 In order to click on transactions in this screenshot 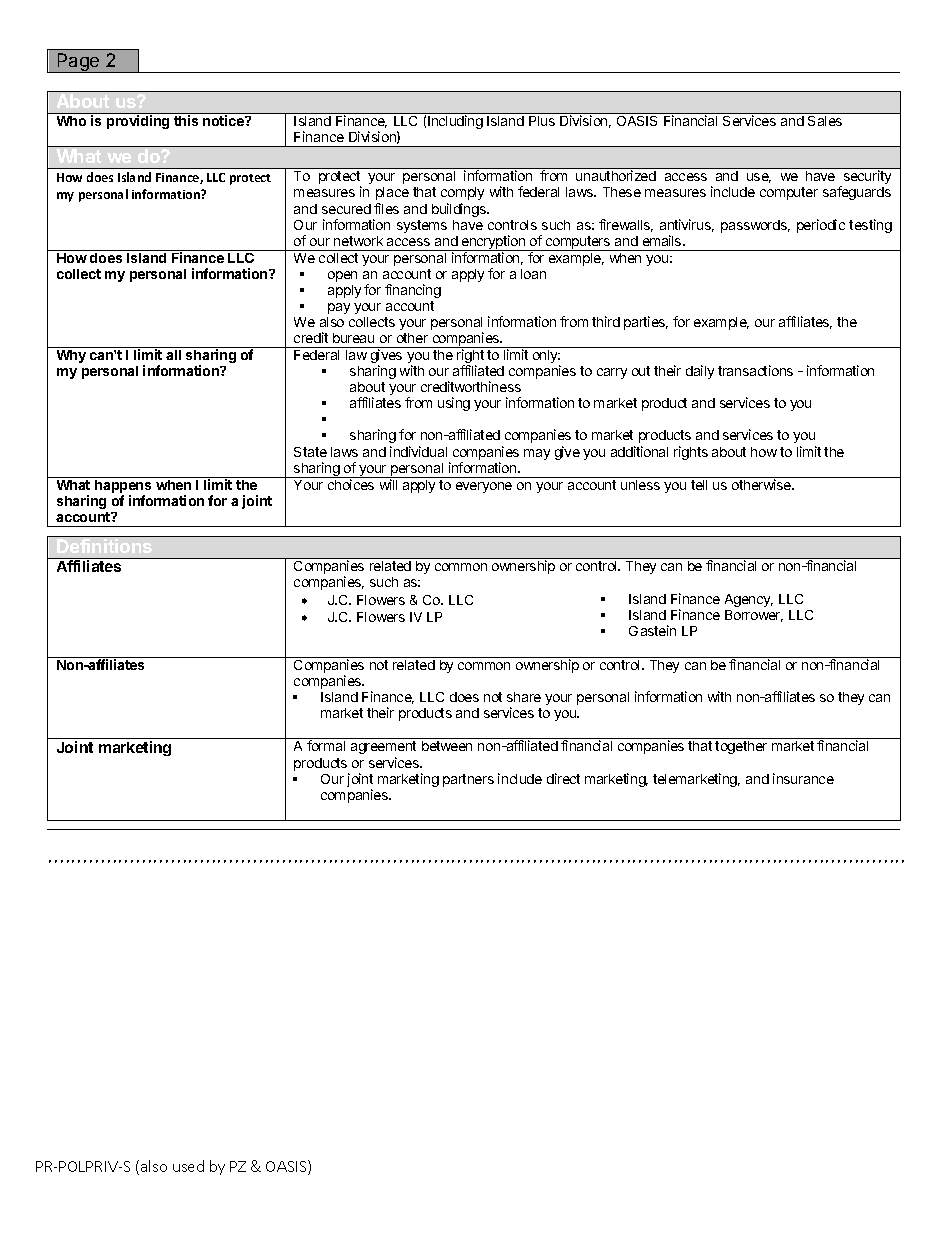, I will do `click(755, 370)`.
